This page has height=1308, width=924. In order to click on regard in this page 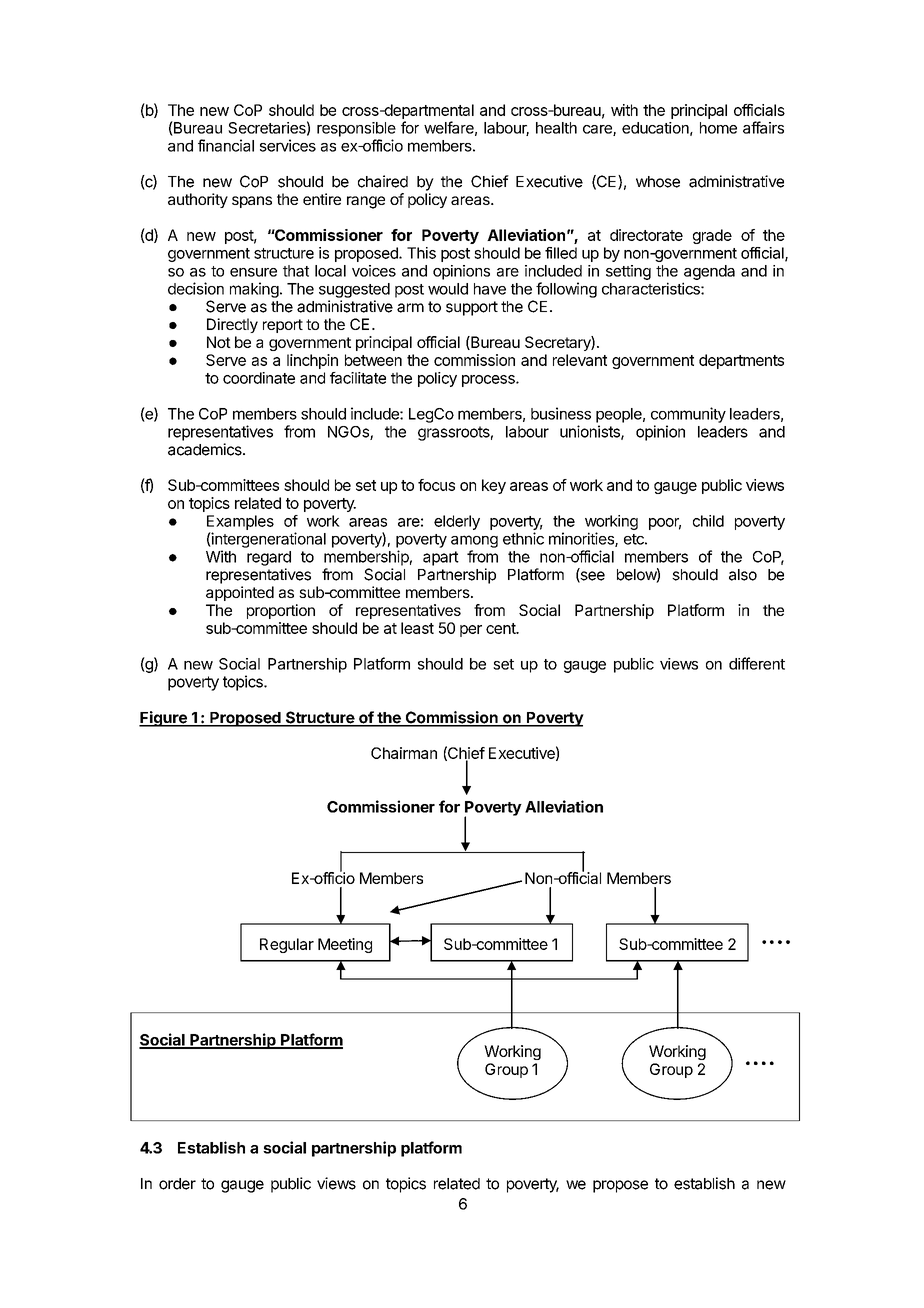, I will do `click(269, 558)`.
